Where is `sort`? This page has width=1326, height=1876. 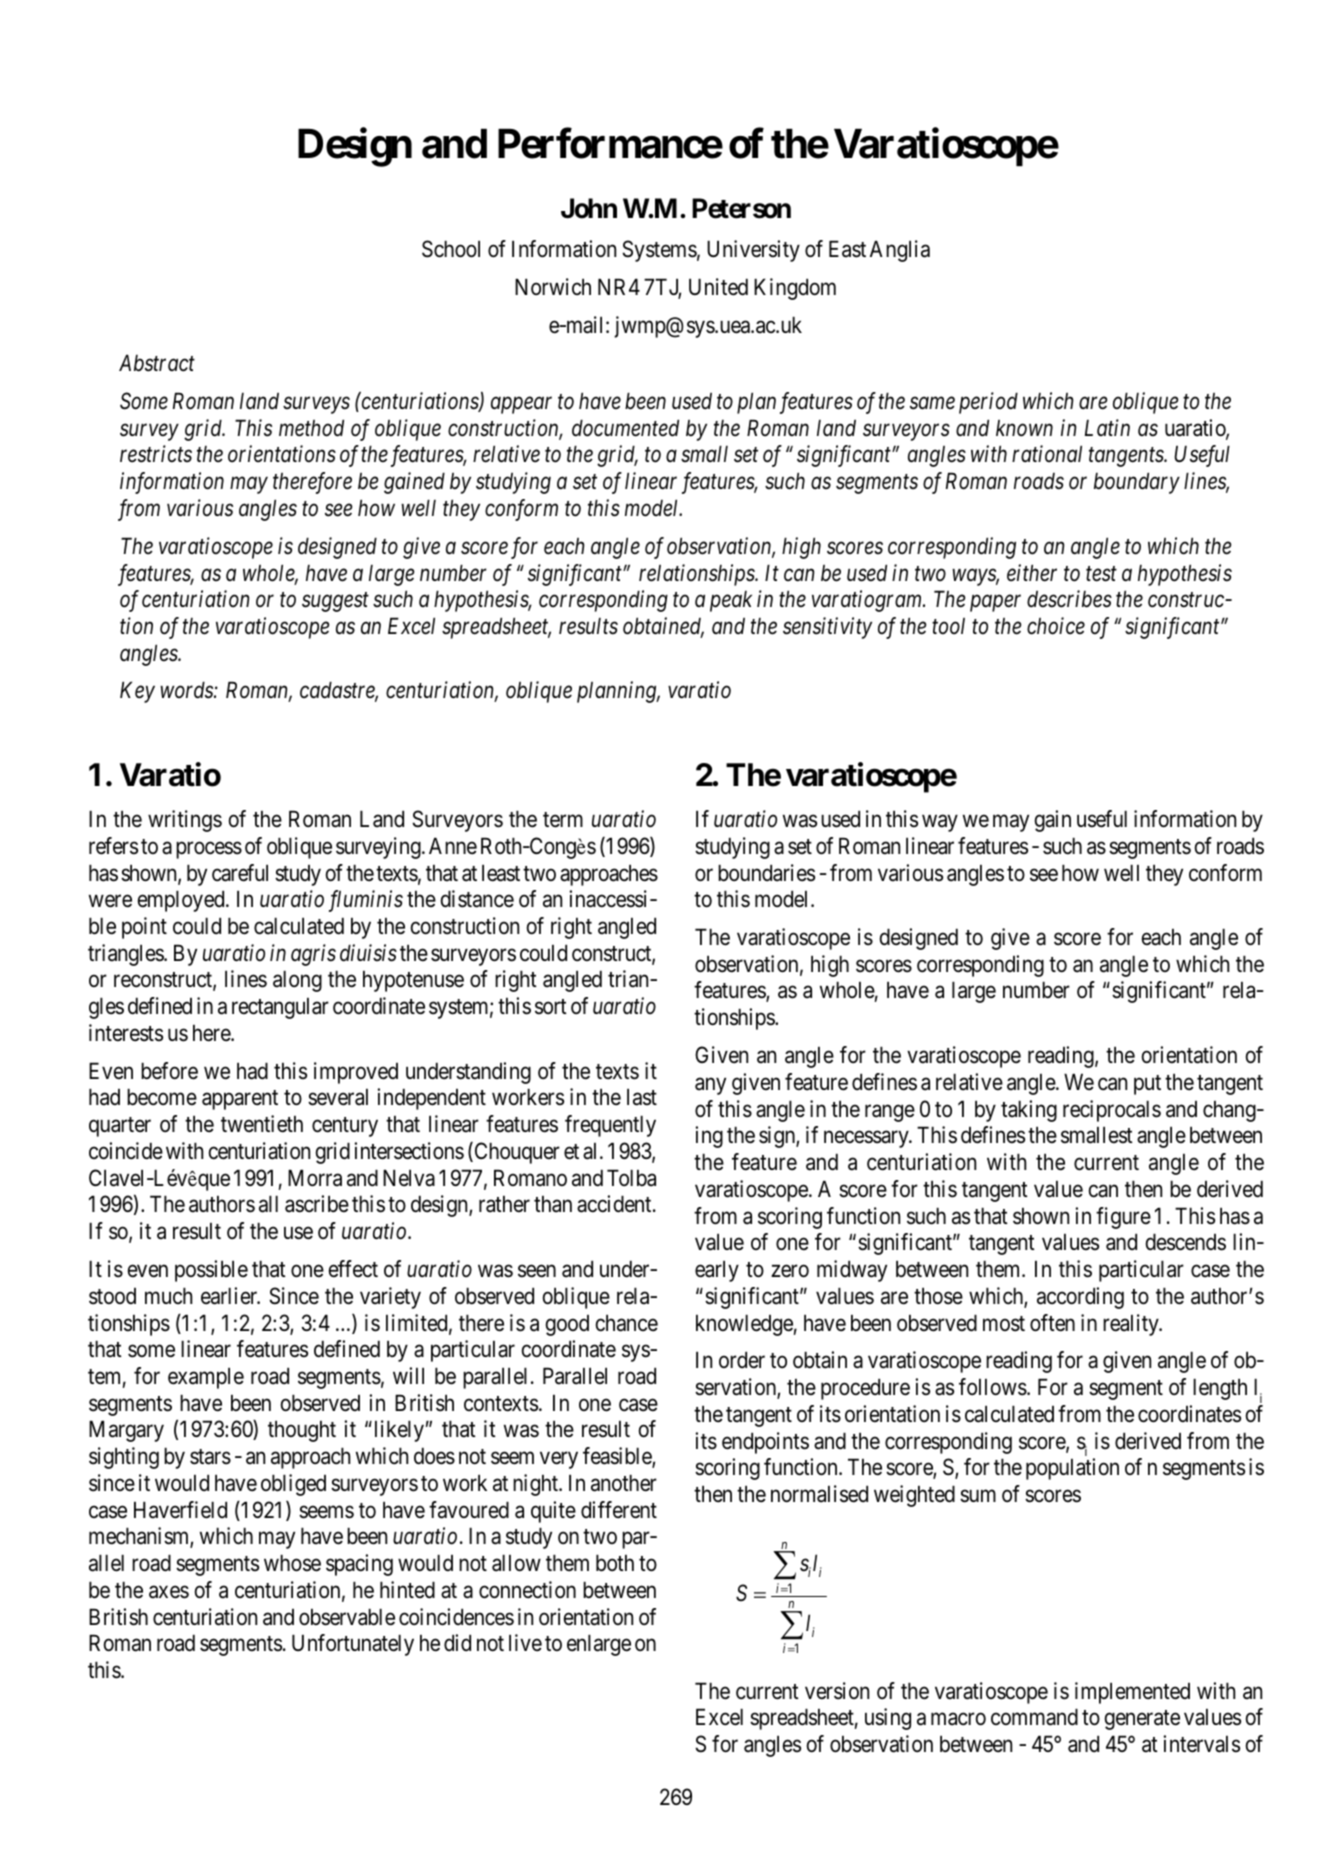
sort is located at coordinates (551, 1007).
